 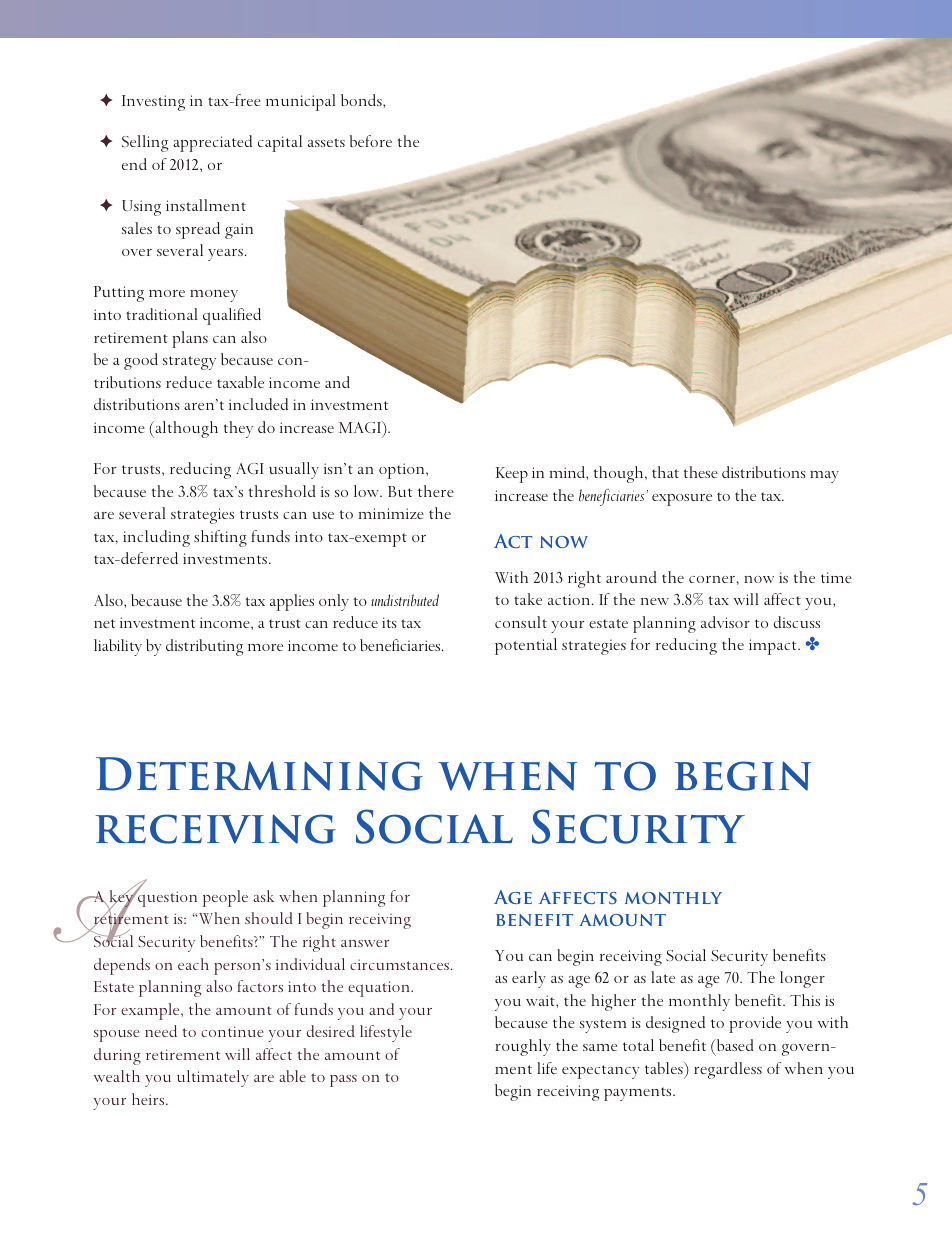 What do you see at coordinates (523, 1047) in the screenshot?
I see `roughly` at bounding box center [523, 1047].
